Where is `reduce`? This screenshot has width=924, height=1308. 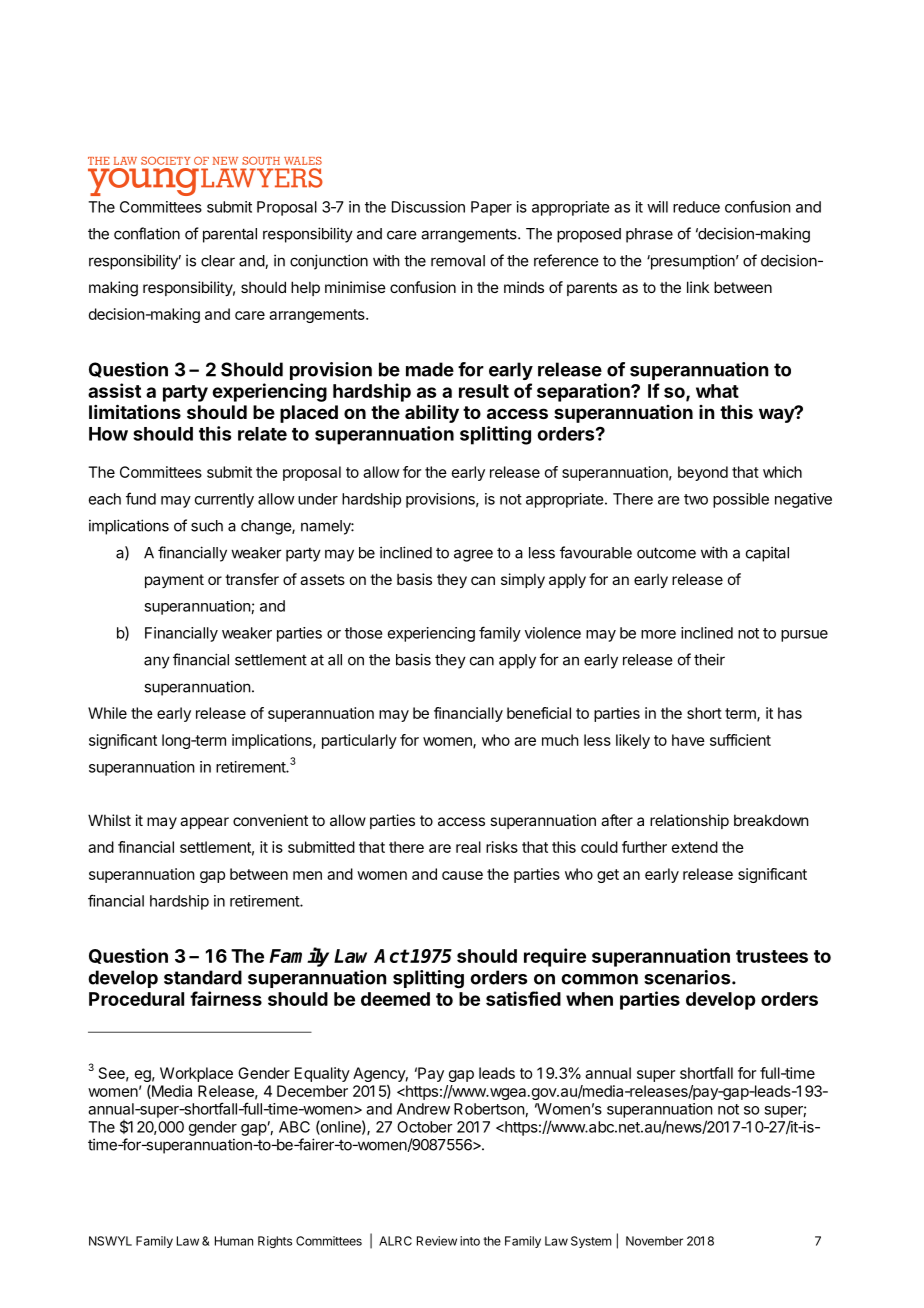 reduce is located at coordinates (696, 207).
